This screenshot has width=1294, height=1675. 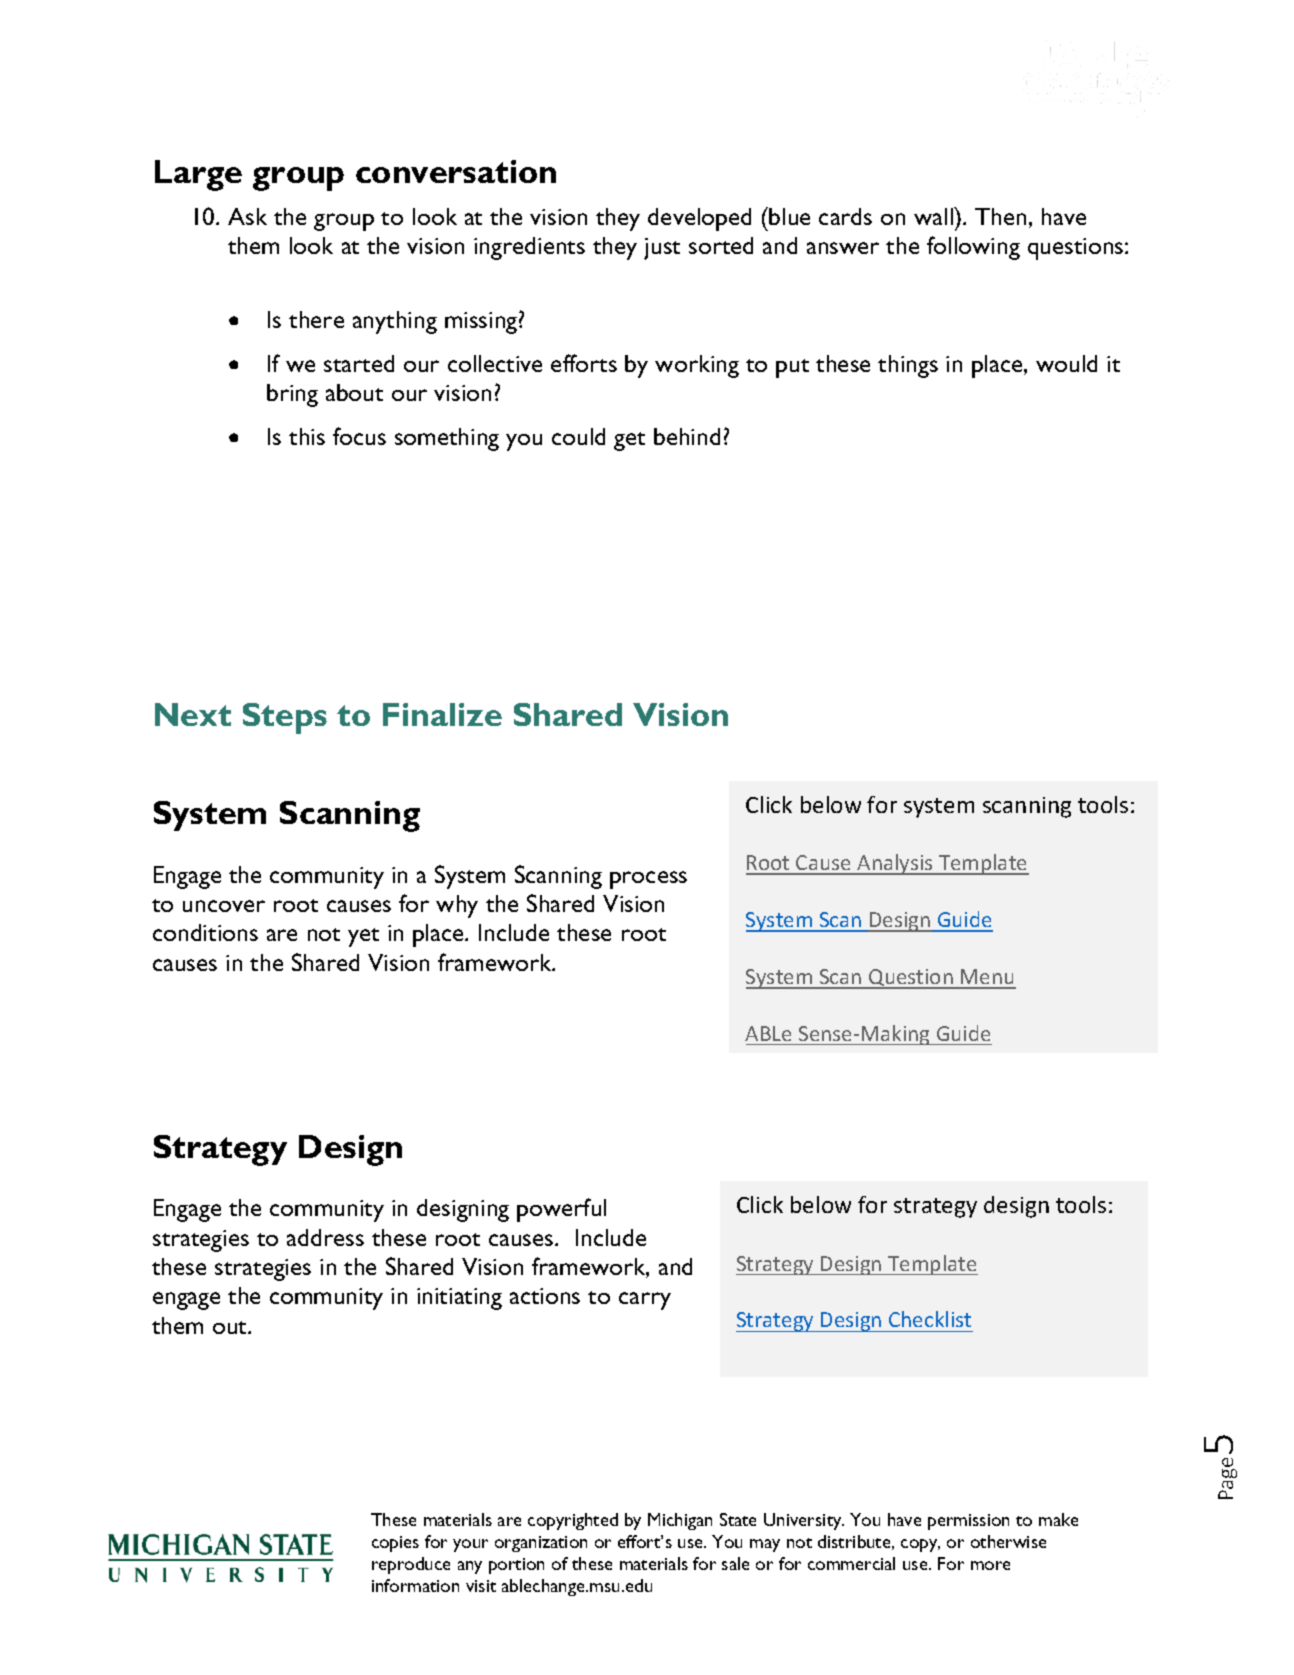 What do you see at coordinates (247, 216) in the screenshot?
I see `Ask` at bounding box center [247, 216].
